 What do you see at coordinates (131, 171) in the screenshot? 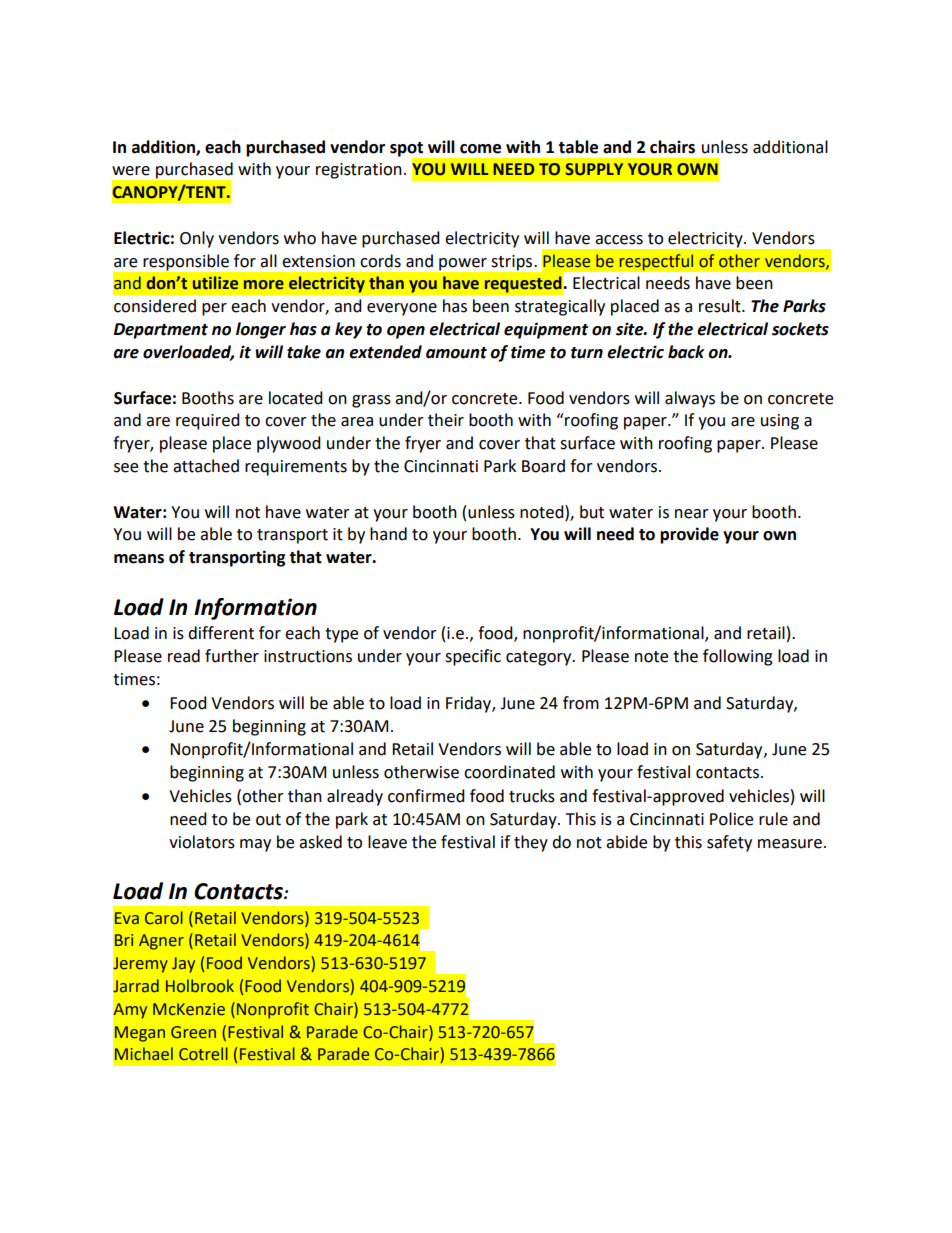
I see `were` at bounding box center [131, 171].
